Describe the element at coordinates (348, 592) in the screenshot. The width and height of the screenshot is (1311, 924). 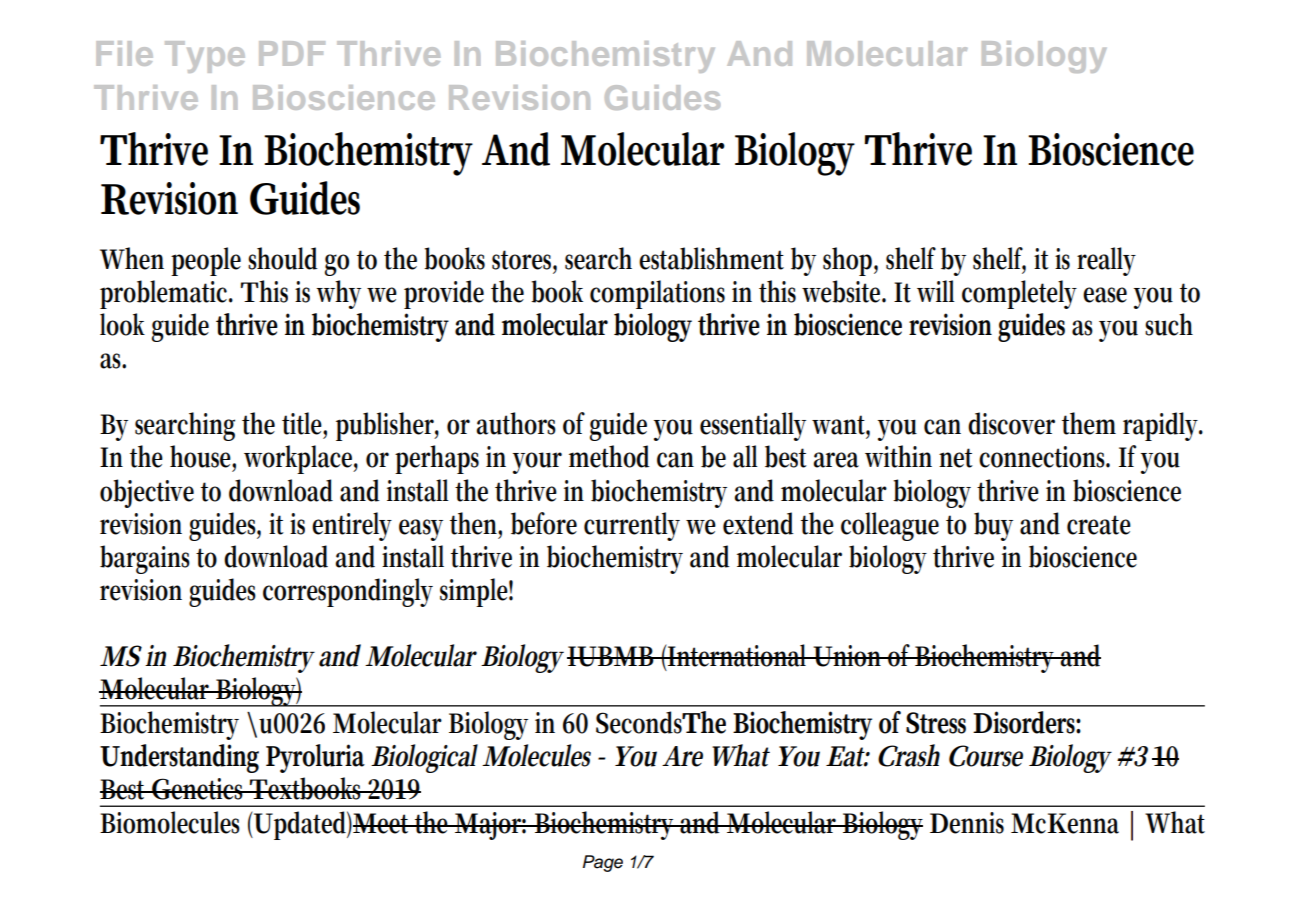
I see `correspondingly` at that location.
